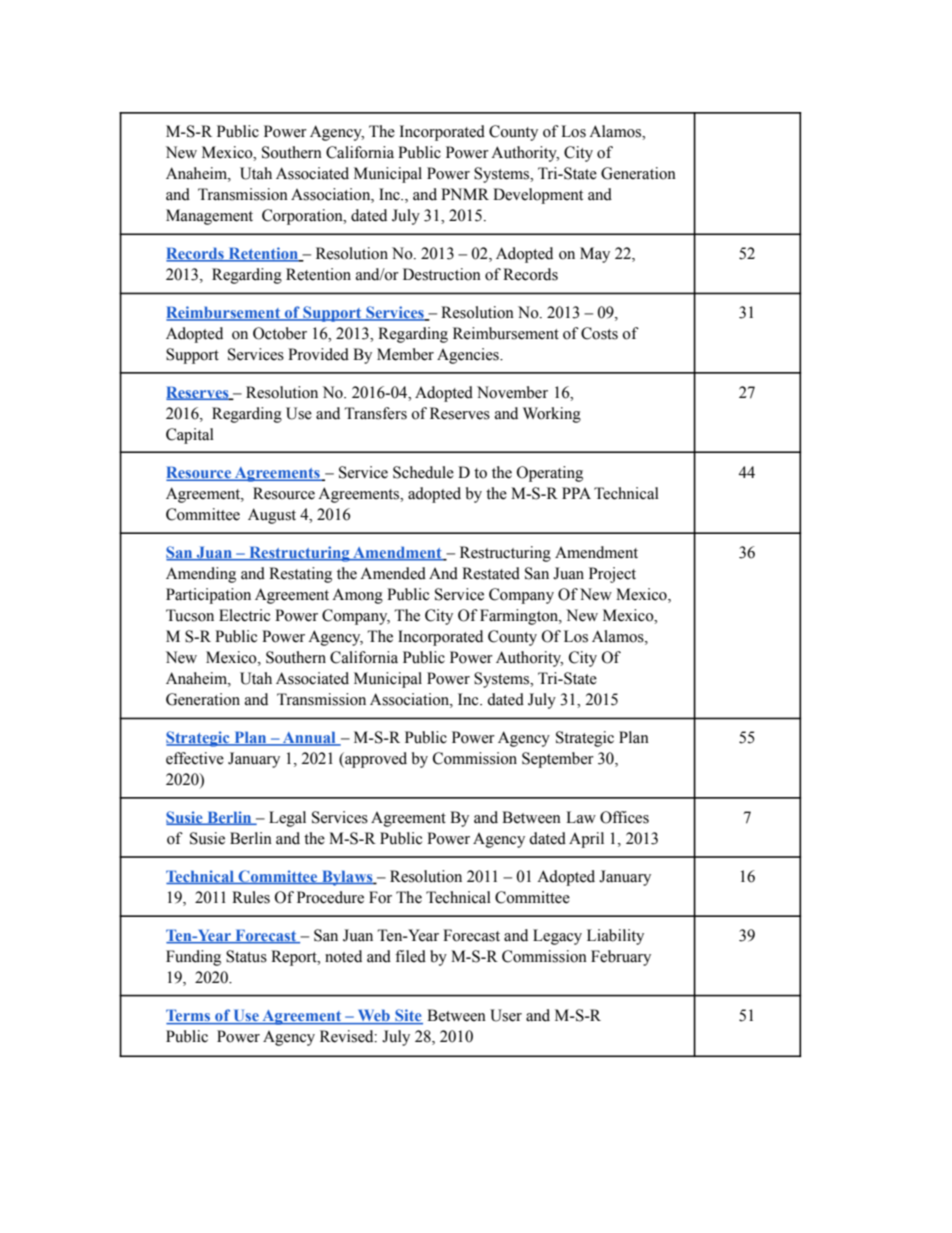  I want to click on Bylaws, so click(347, 878).
